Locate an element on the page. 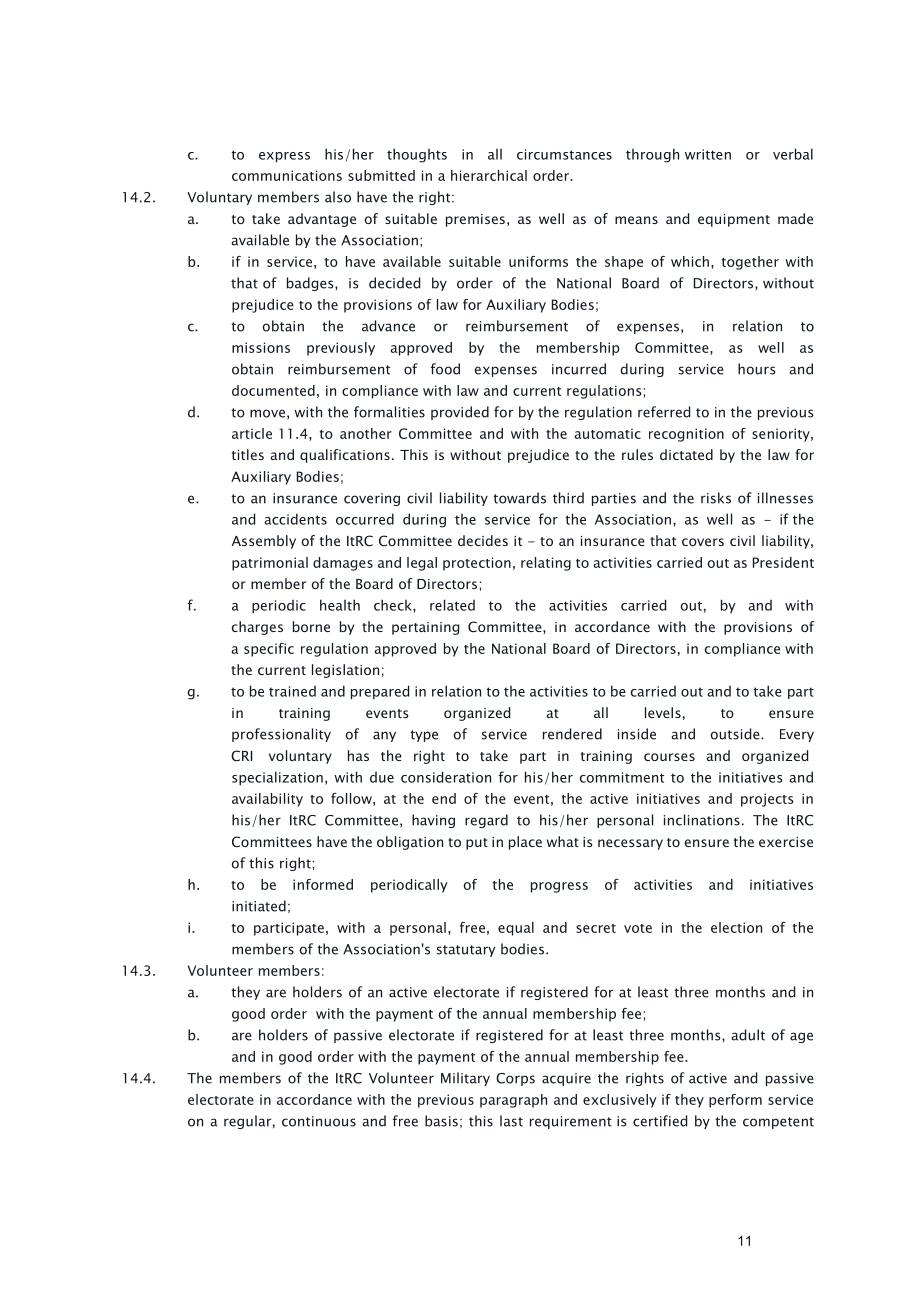  recognition is located at coordinates (686, 435).
